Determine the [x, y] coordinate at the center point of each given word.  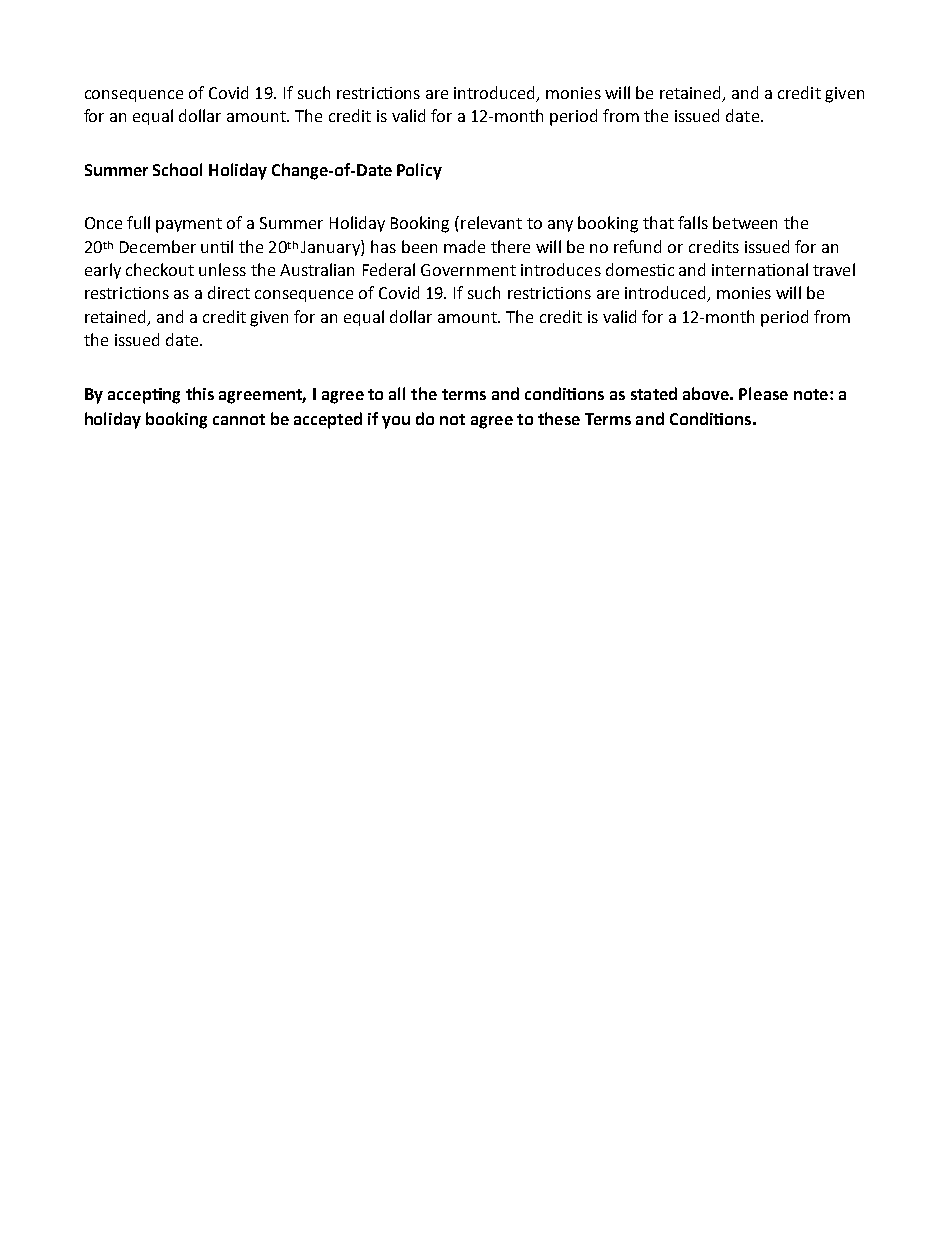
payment [189, 225]
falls [693, 222]
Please [763, 393]
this [200, 393]
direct [229, 292]
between [745, 222]
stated [654, 393]
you [396, 422]
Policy [419, 171]
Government [468, 270]
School [177, 169]
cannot [239, 419]
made [464, 246]
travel [834, 269]
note [812, 394]
